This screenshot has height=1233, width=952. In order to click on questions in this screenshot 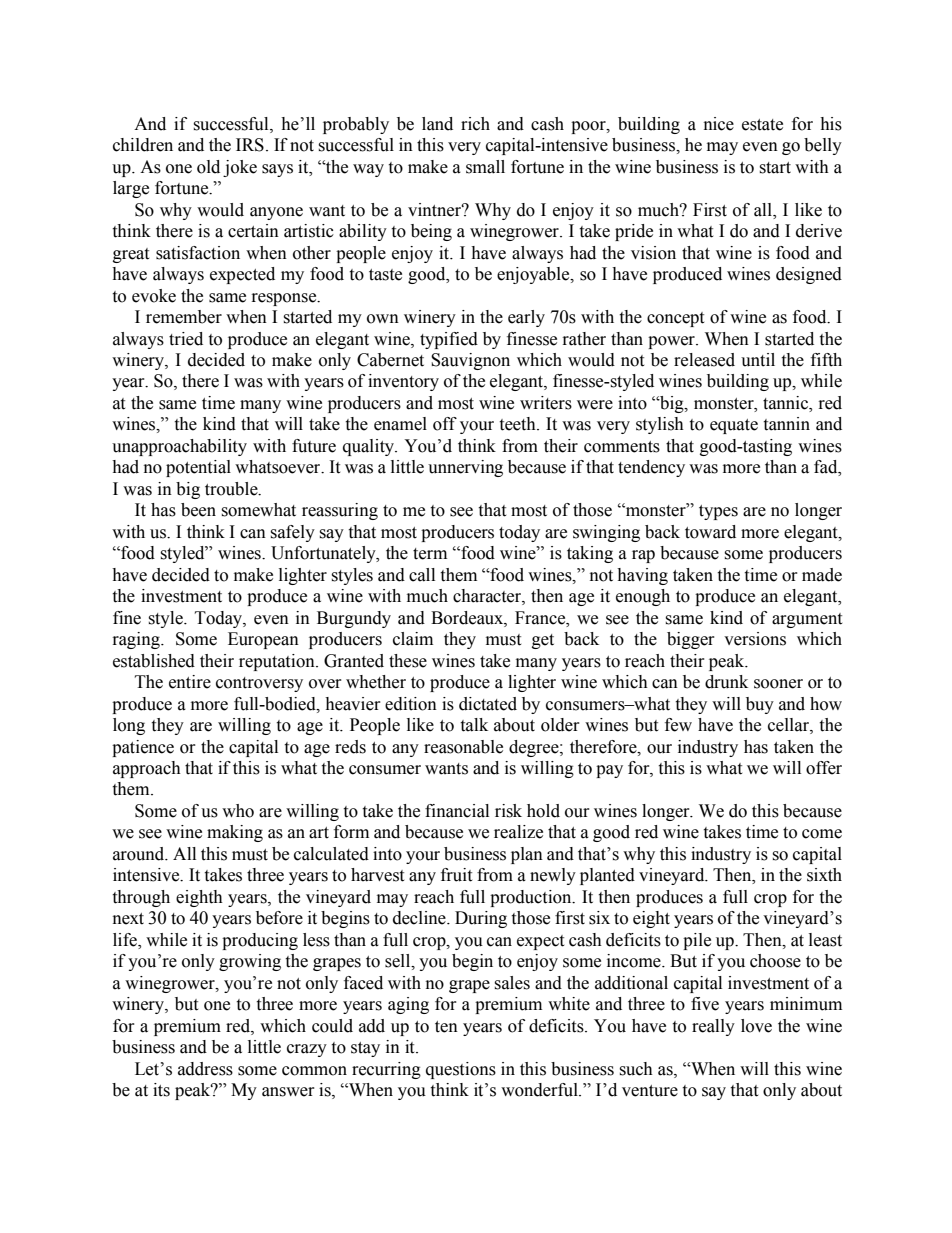, I will do `click(461, 1070)`.
